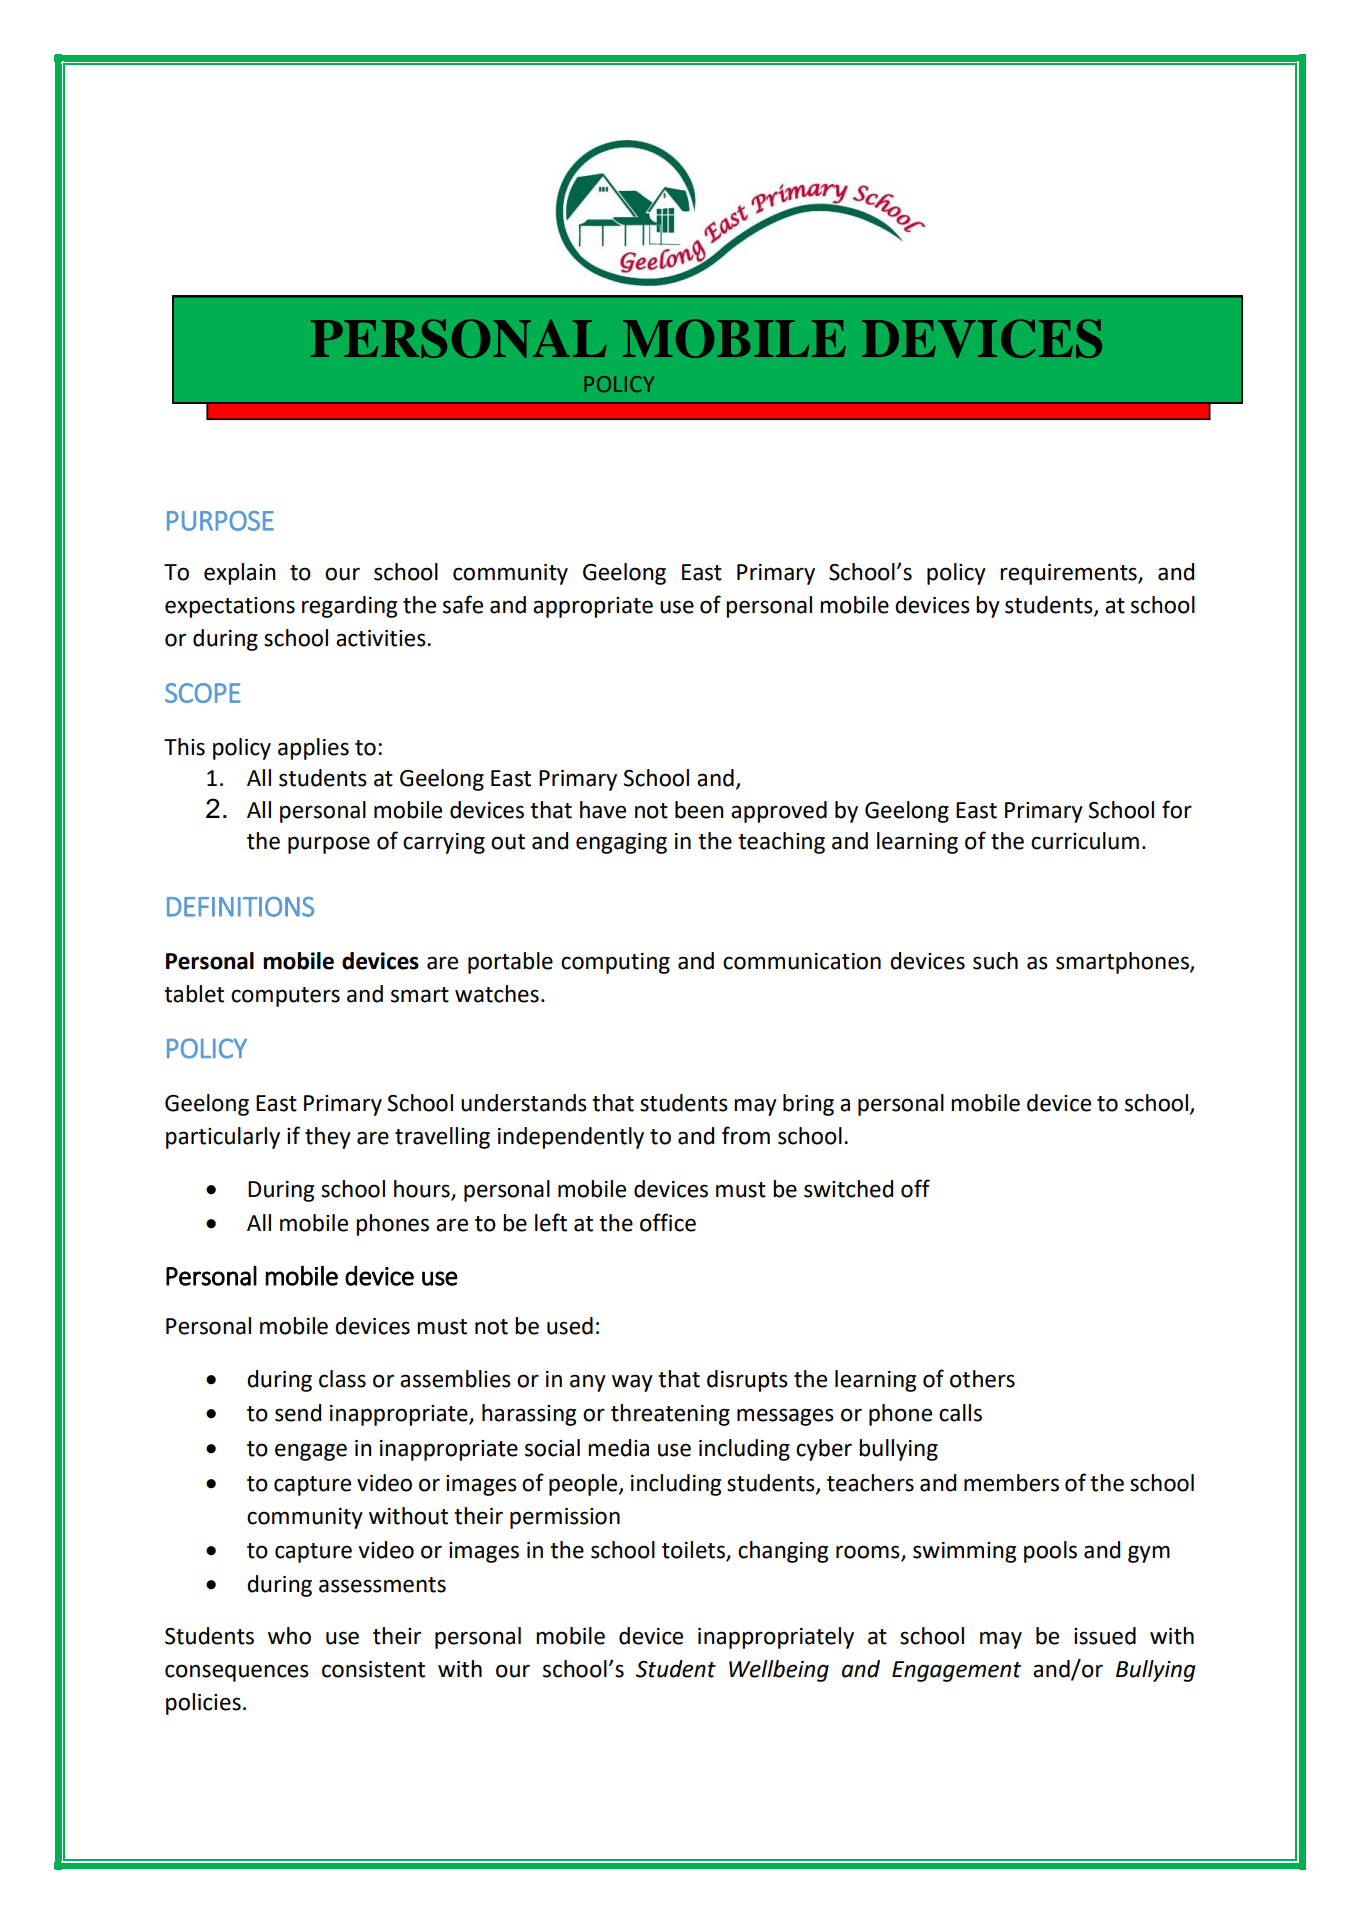  I want to click on requirements, so click(1069, 574).
